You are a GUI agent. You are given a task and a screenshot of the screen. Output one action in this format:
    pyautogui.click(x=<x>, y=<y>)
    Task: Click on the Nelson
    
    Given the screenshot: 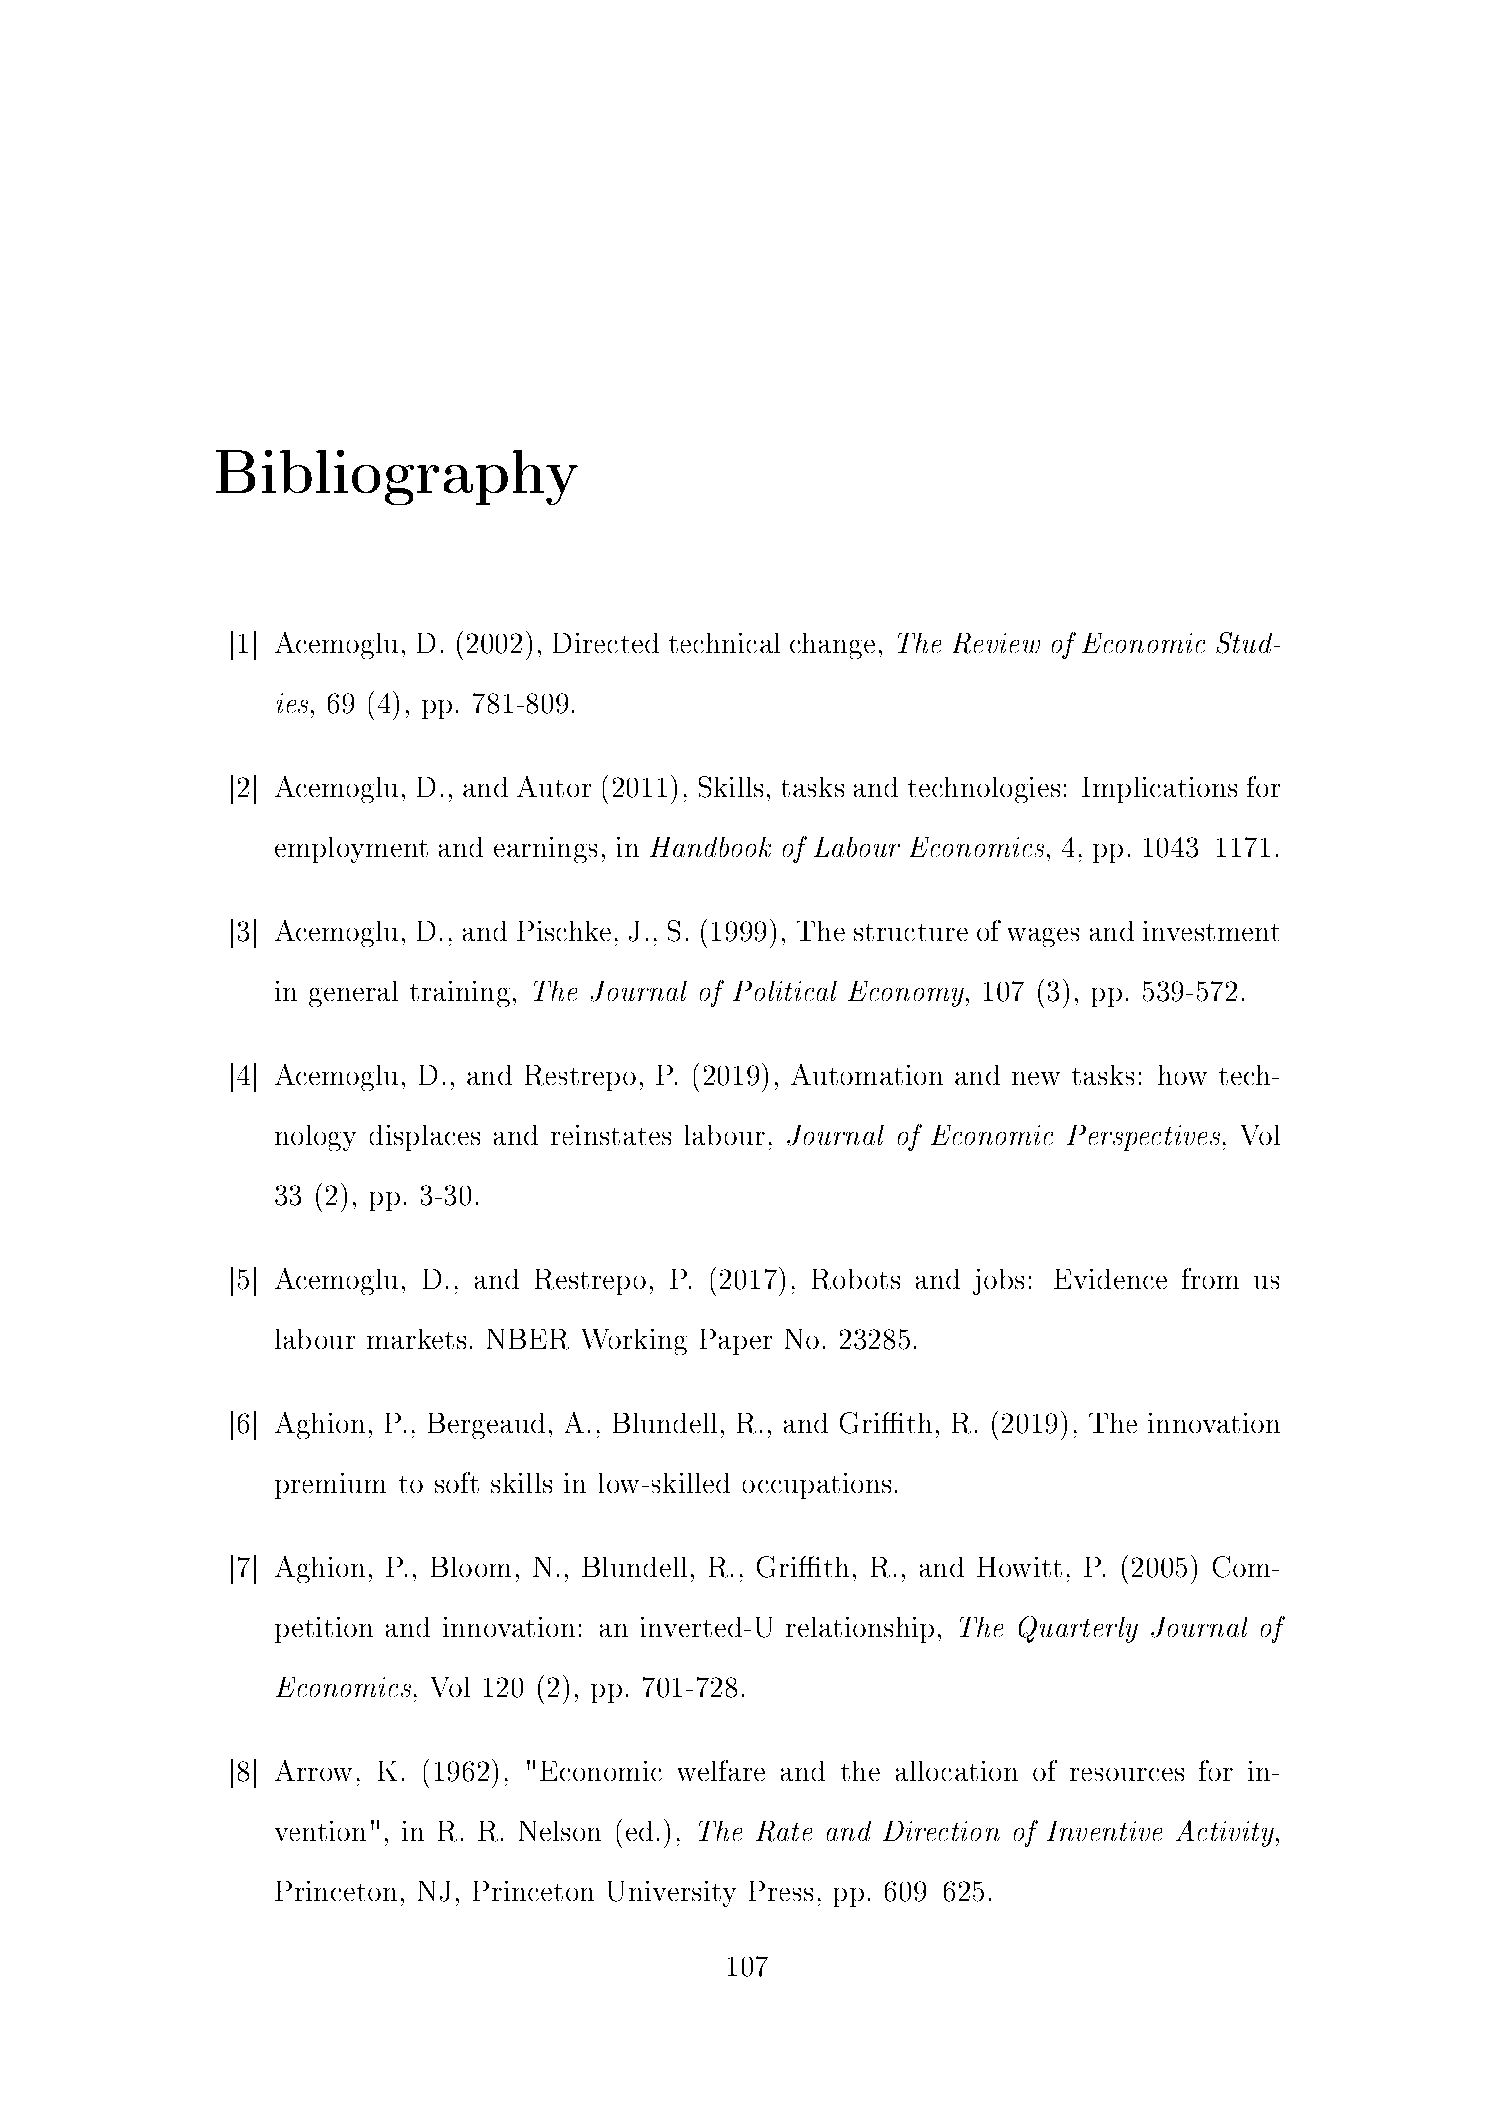 What is the action you would take?
    pyautogui.click(x=560, y=1831)
